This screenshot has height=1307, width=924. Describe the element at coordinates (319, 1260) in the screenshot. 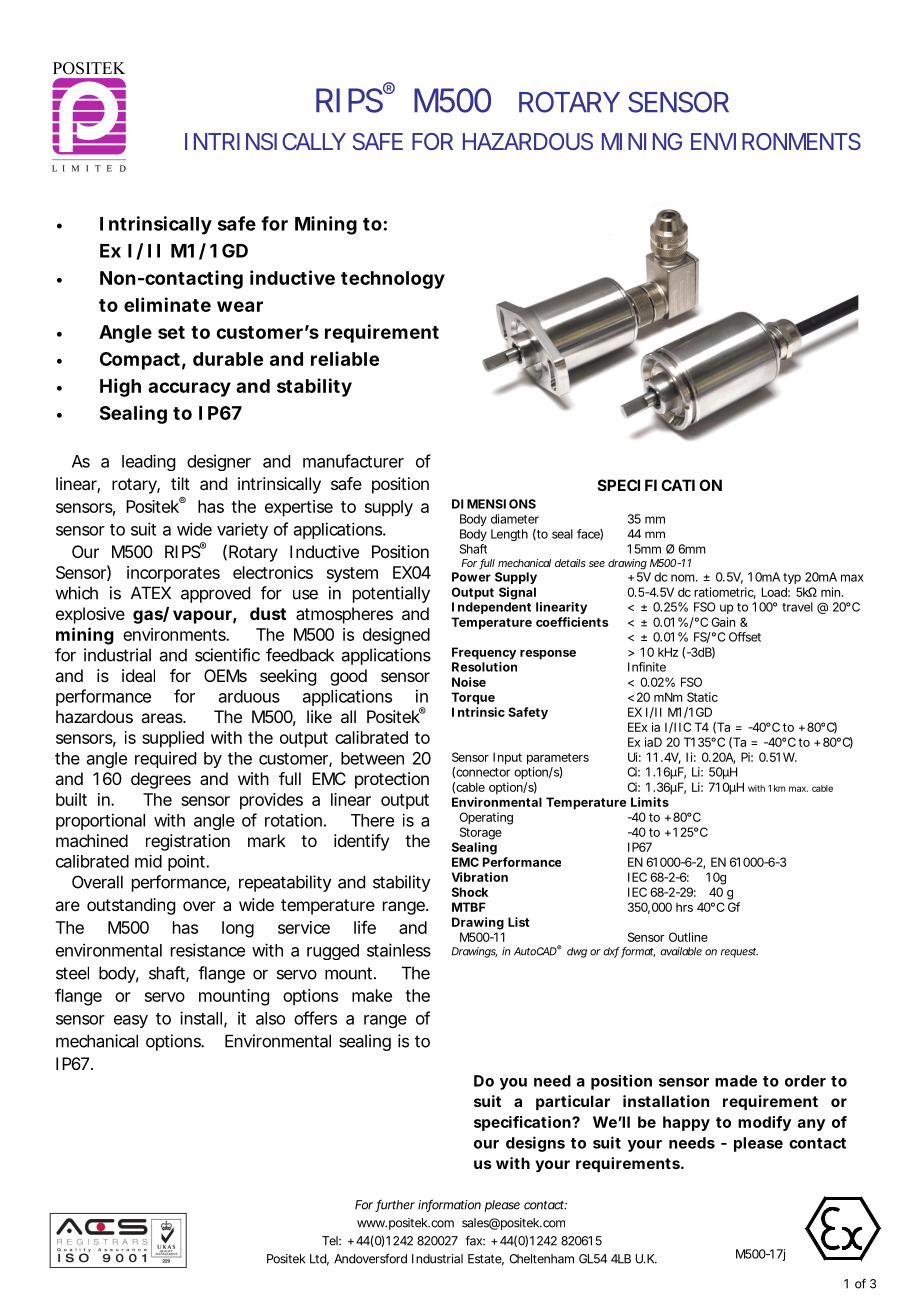

I see `Ltd` at that location.
